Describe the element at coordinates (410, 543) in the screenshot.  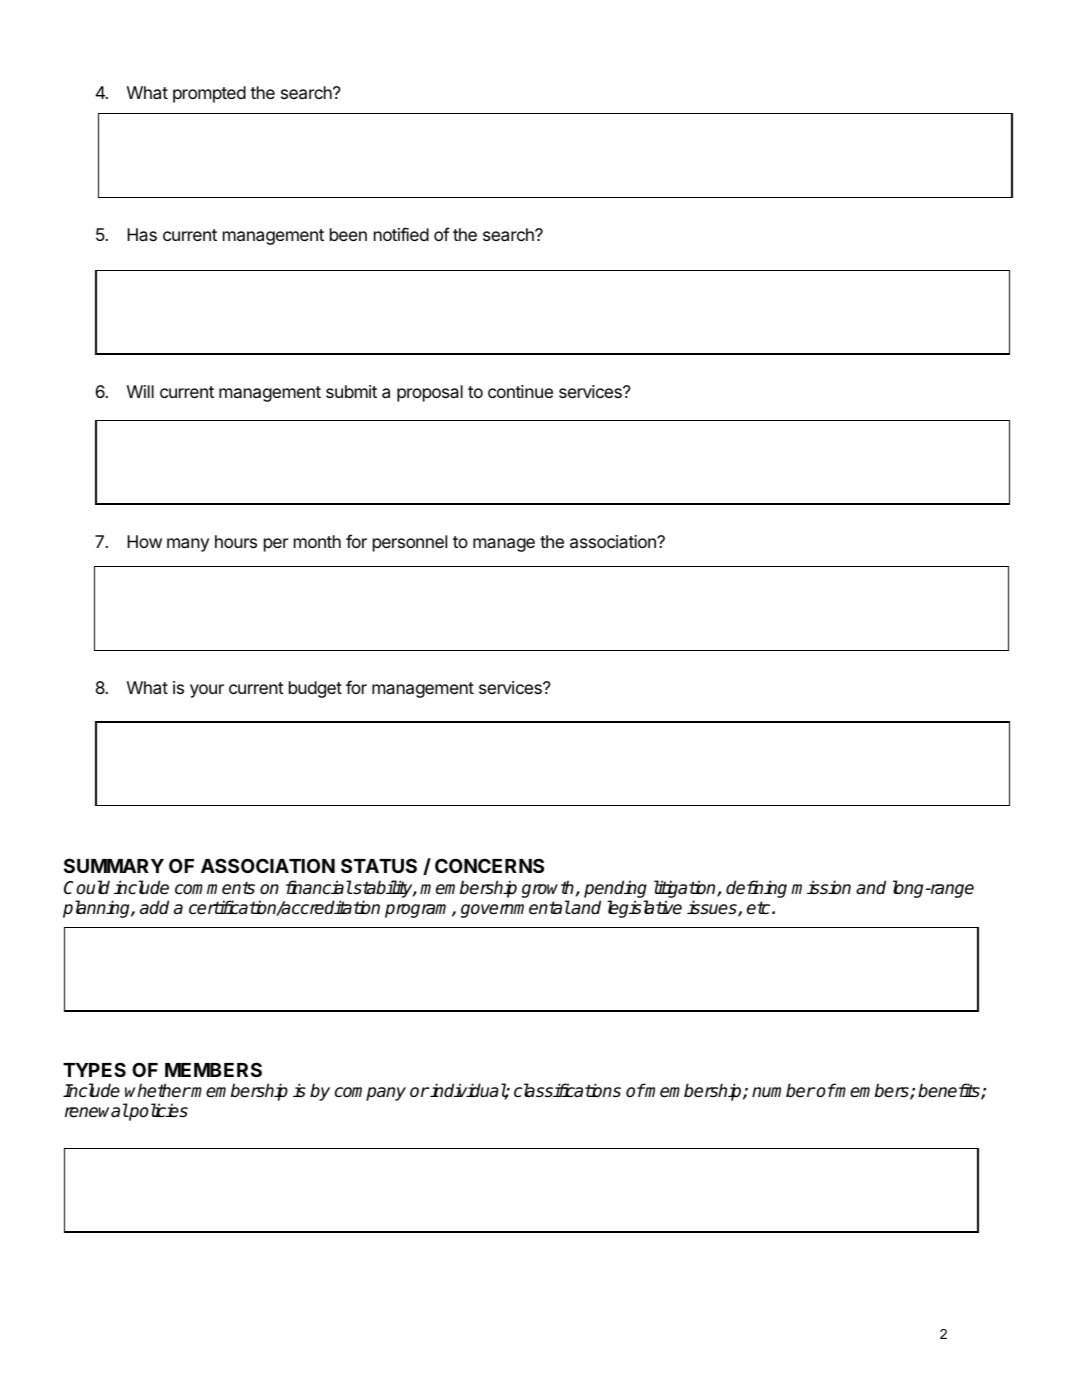
I see `personnel` at that location.
